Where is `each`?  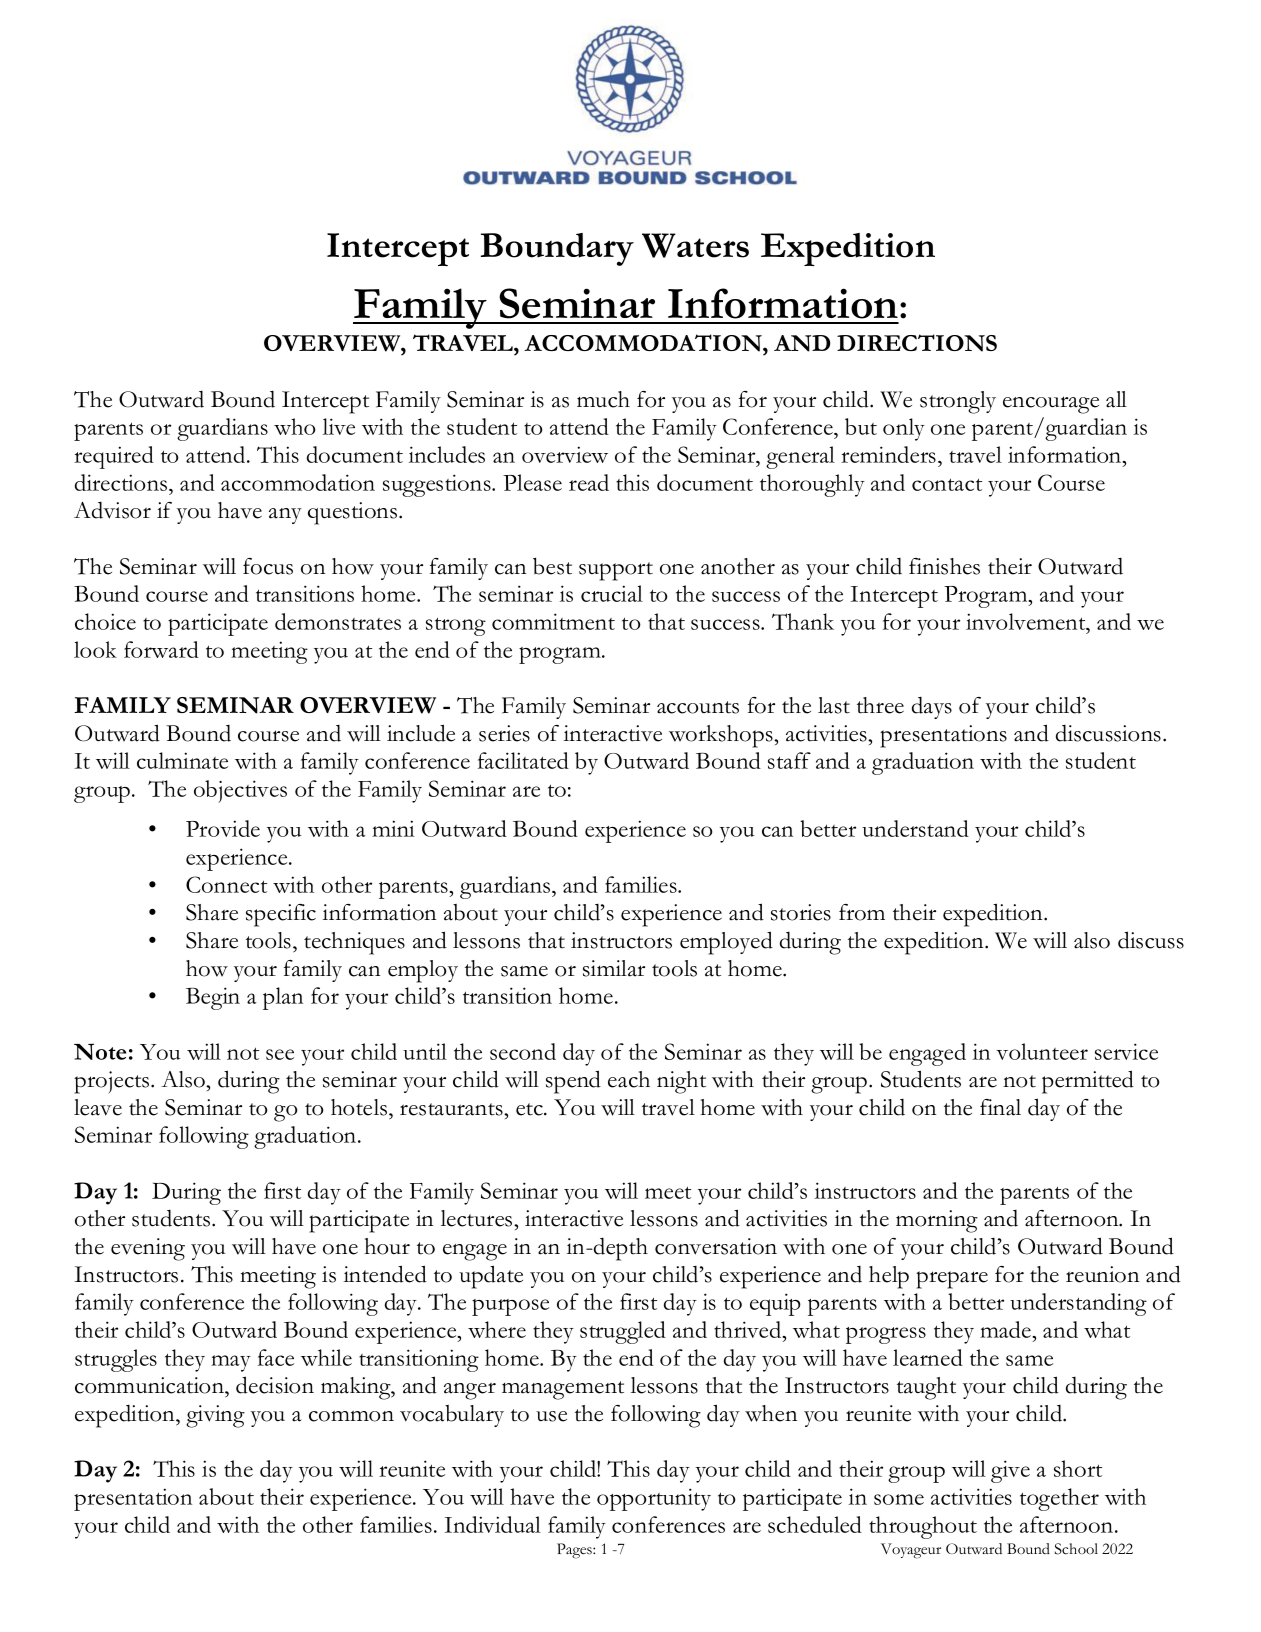 each is located at coordinates (629, 1079).
